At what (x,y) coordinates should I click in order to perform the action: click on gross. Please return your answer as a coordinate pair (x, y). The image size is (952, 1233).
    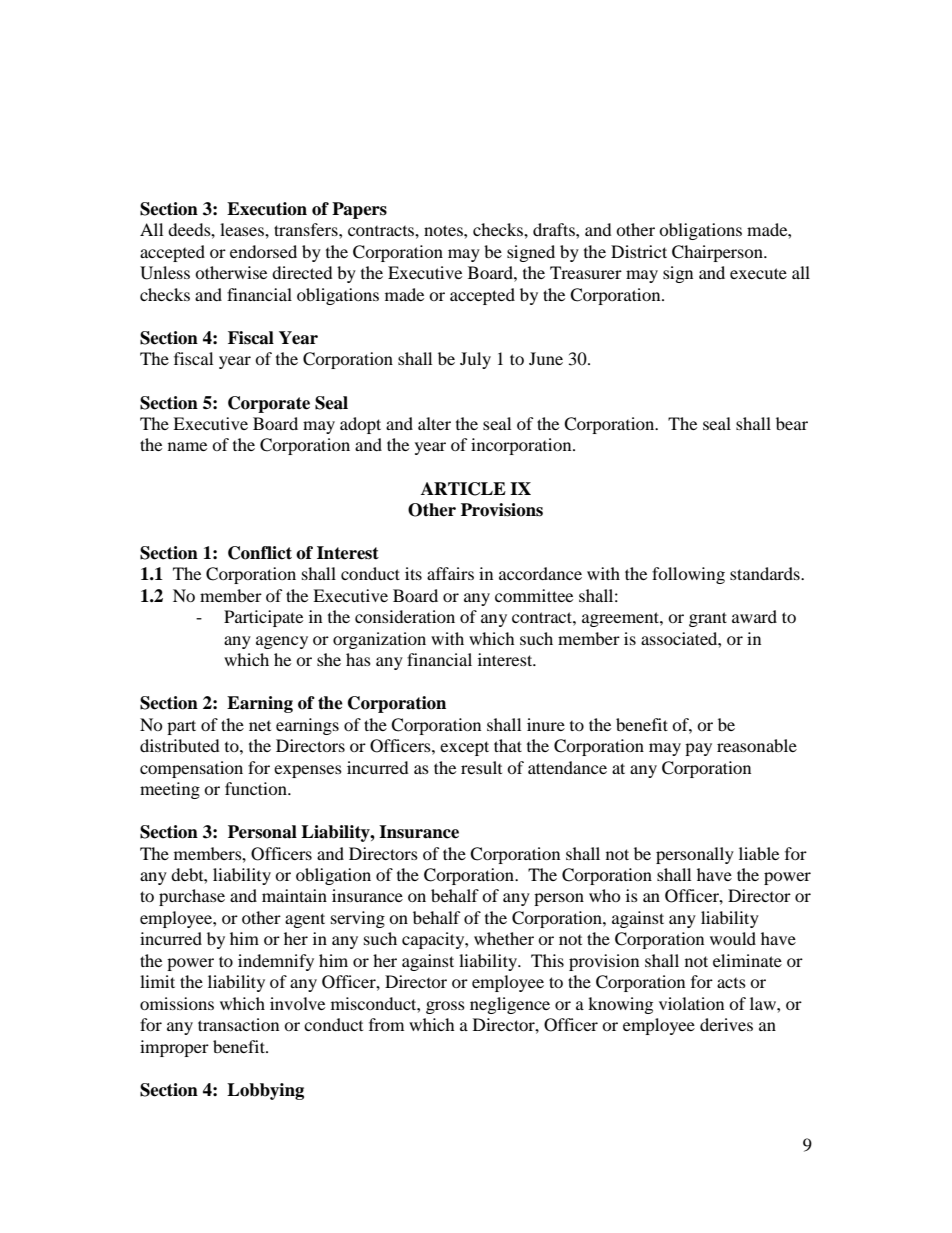
    Looking at the image, I should click on (445, 1007).
